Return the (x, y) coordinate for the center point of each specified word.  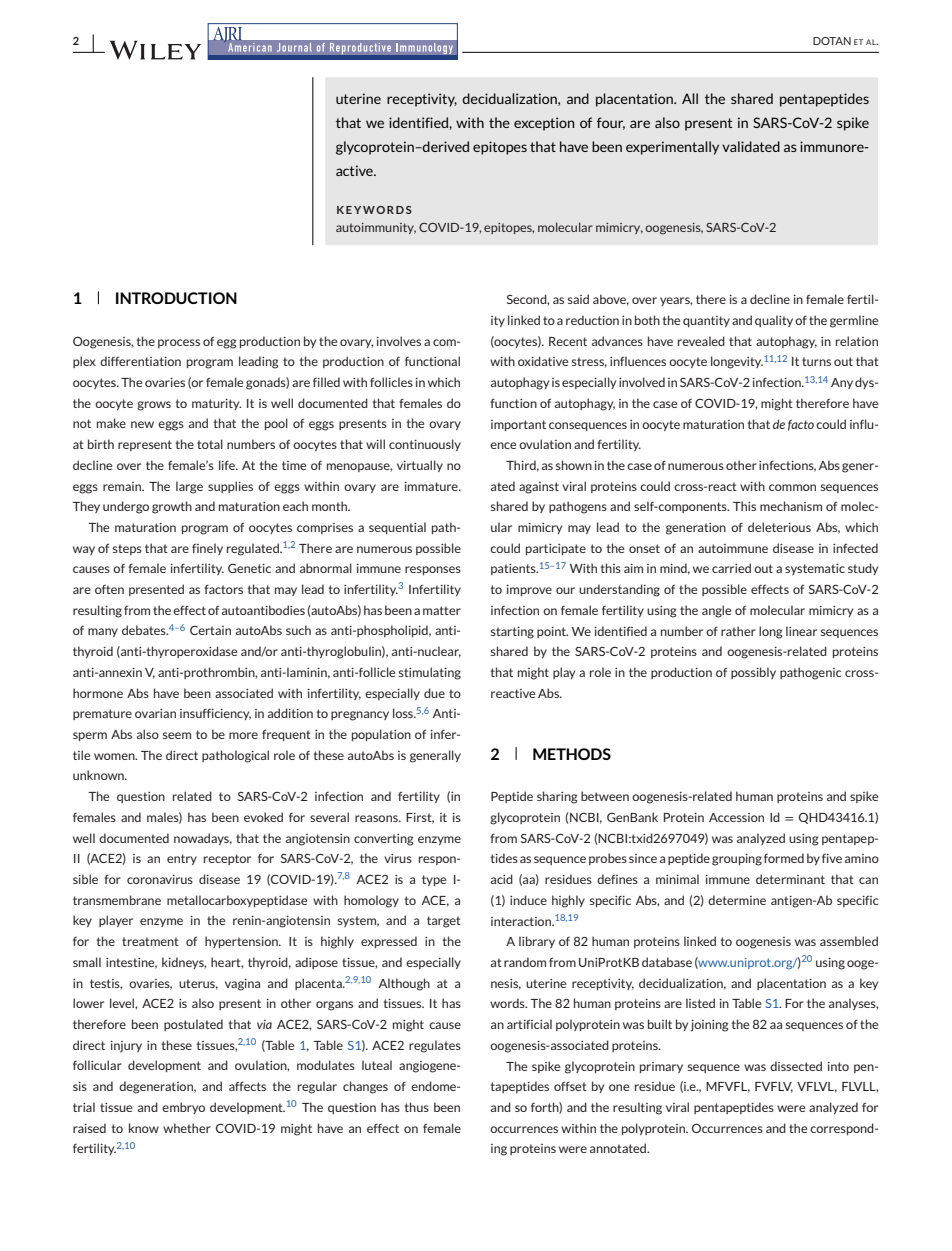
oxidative (543, 361)
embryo (183, 1108)
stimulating (430, 673)
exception (544, 124)
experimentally (672, 148)
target (444, 922)
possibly (753, 673)
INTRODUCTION (176, 298)
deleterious (779, 527)
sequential (397, 528)
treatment (150, 941)
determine (737, 900)
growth (172, 507)
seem (177, 735)
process (179, 343)
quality (774, 321)
